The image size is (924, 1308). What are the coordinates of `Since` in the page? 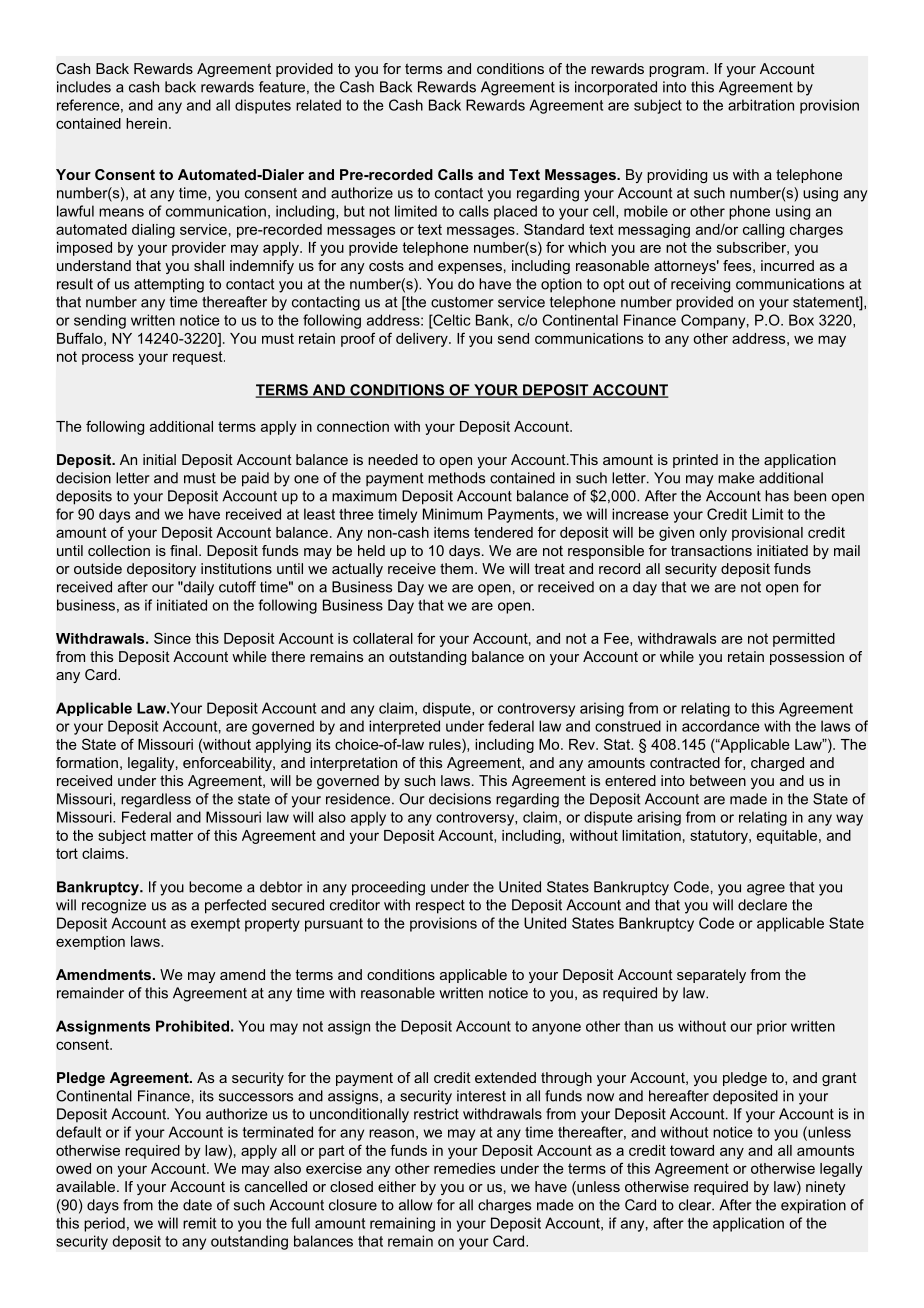 It's located at (172, 638).
